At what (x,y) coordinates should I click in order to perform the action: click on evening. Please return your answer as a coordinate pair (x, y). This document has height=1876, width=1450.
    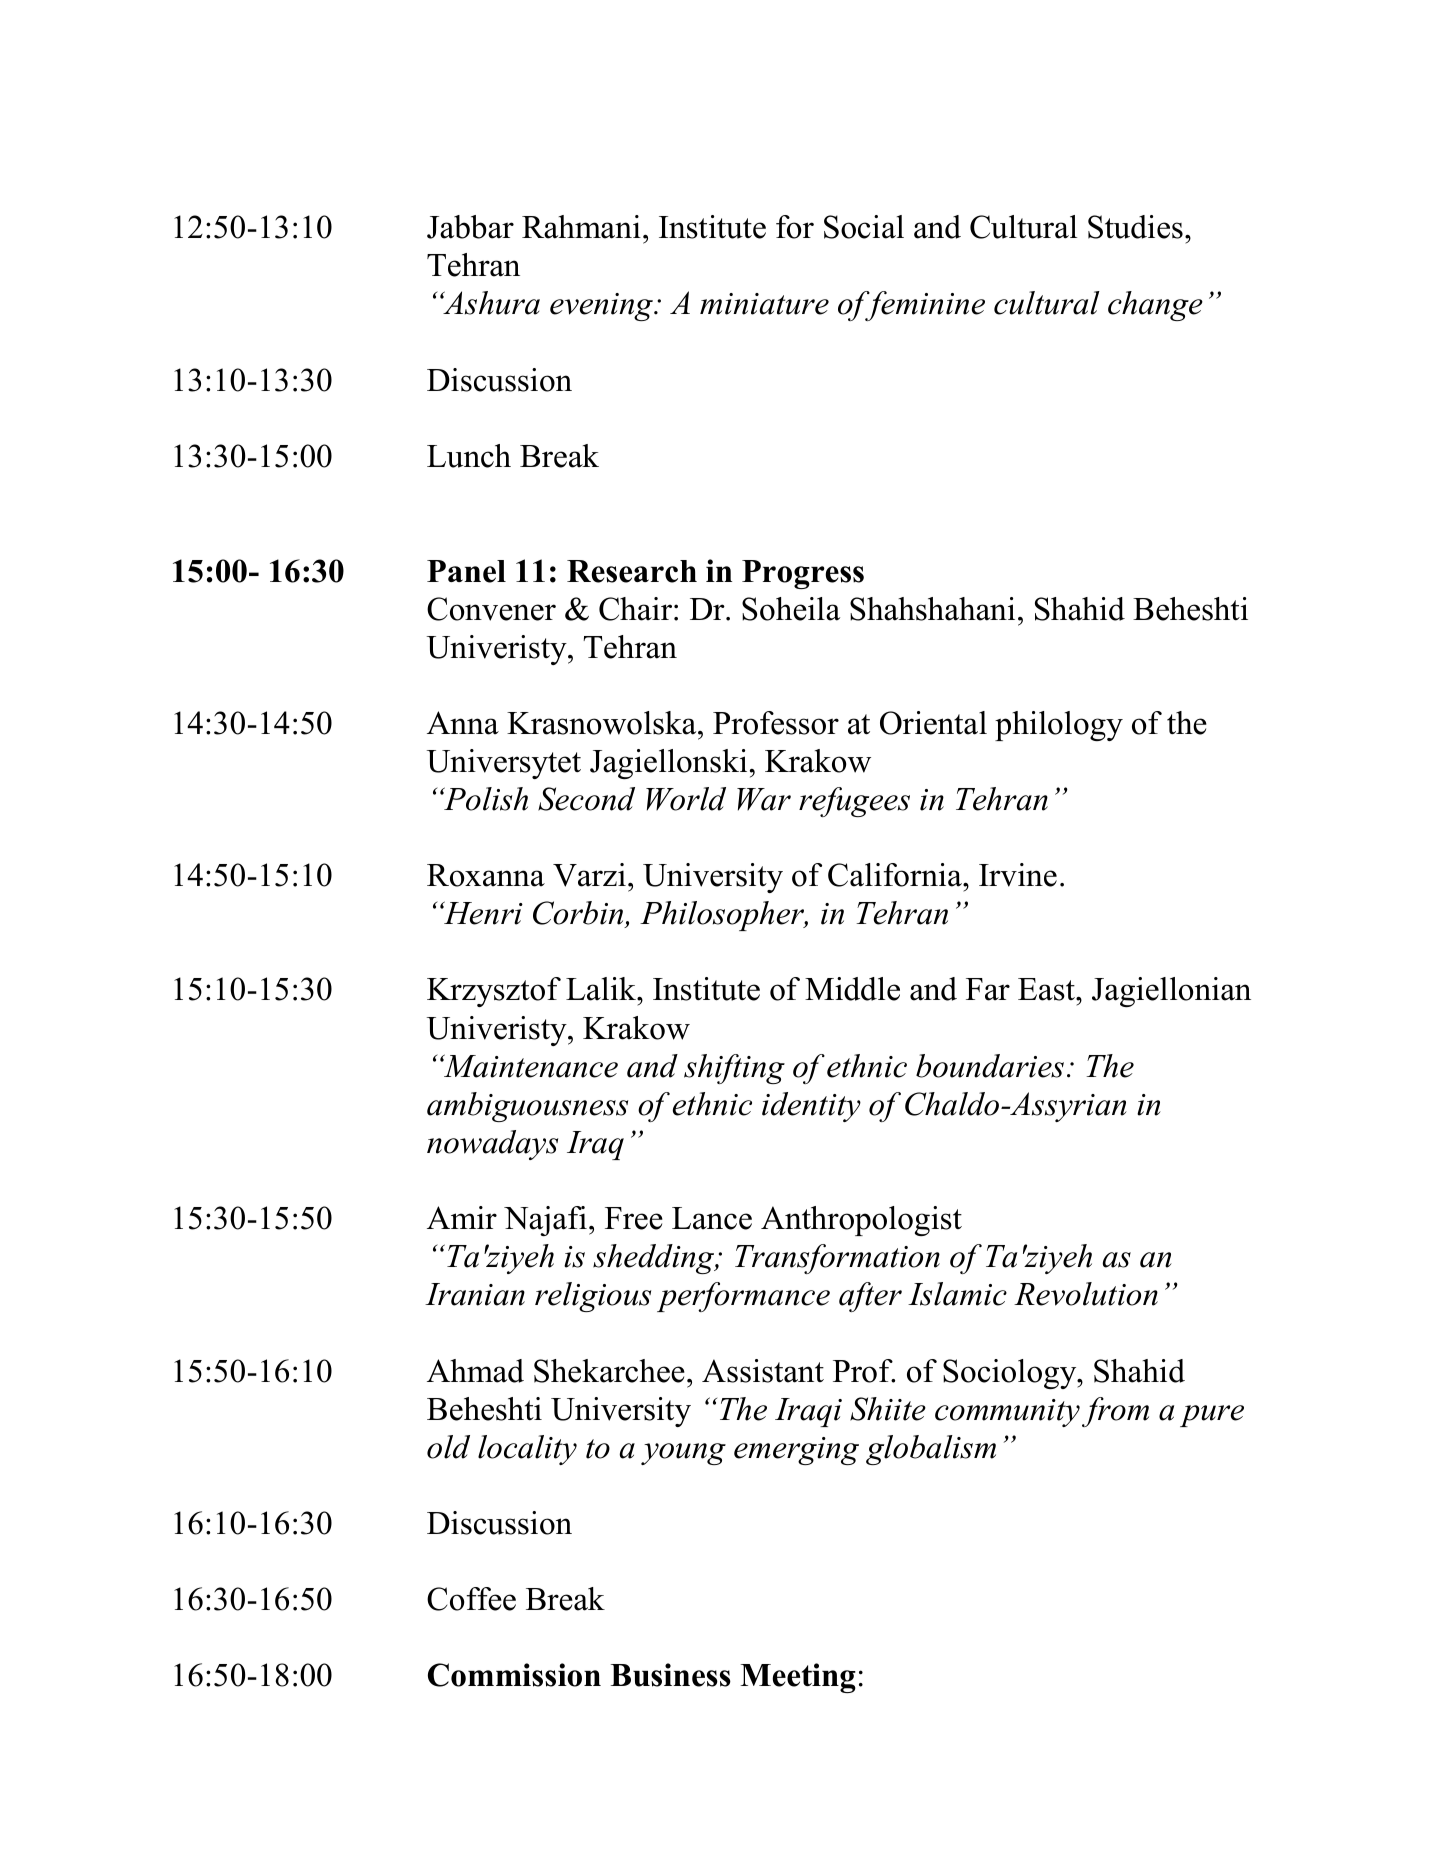
    Looking at the image, I should click on (603, 307).
